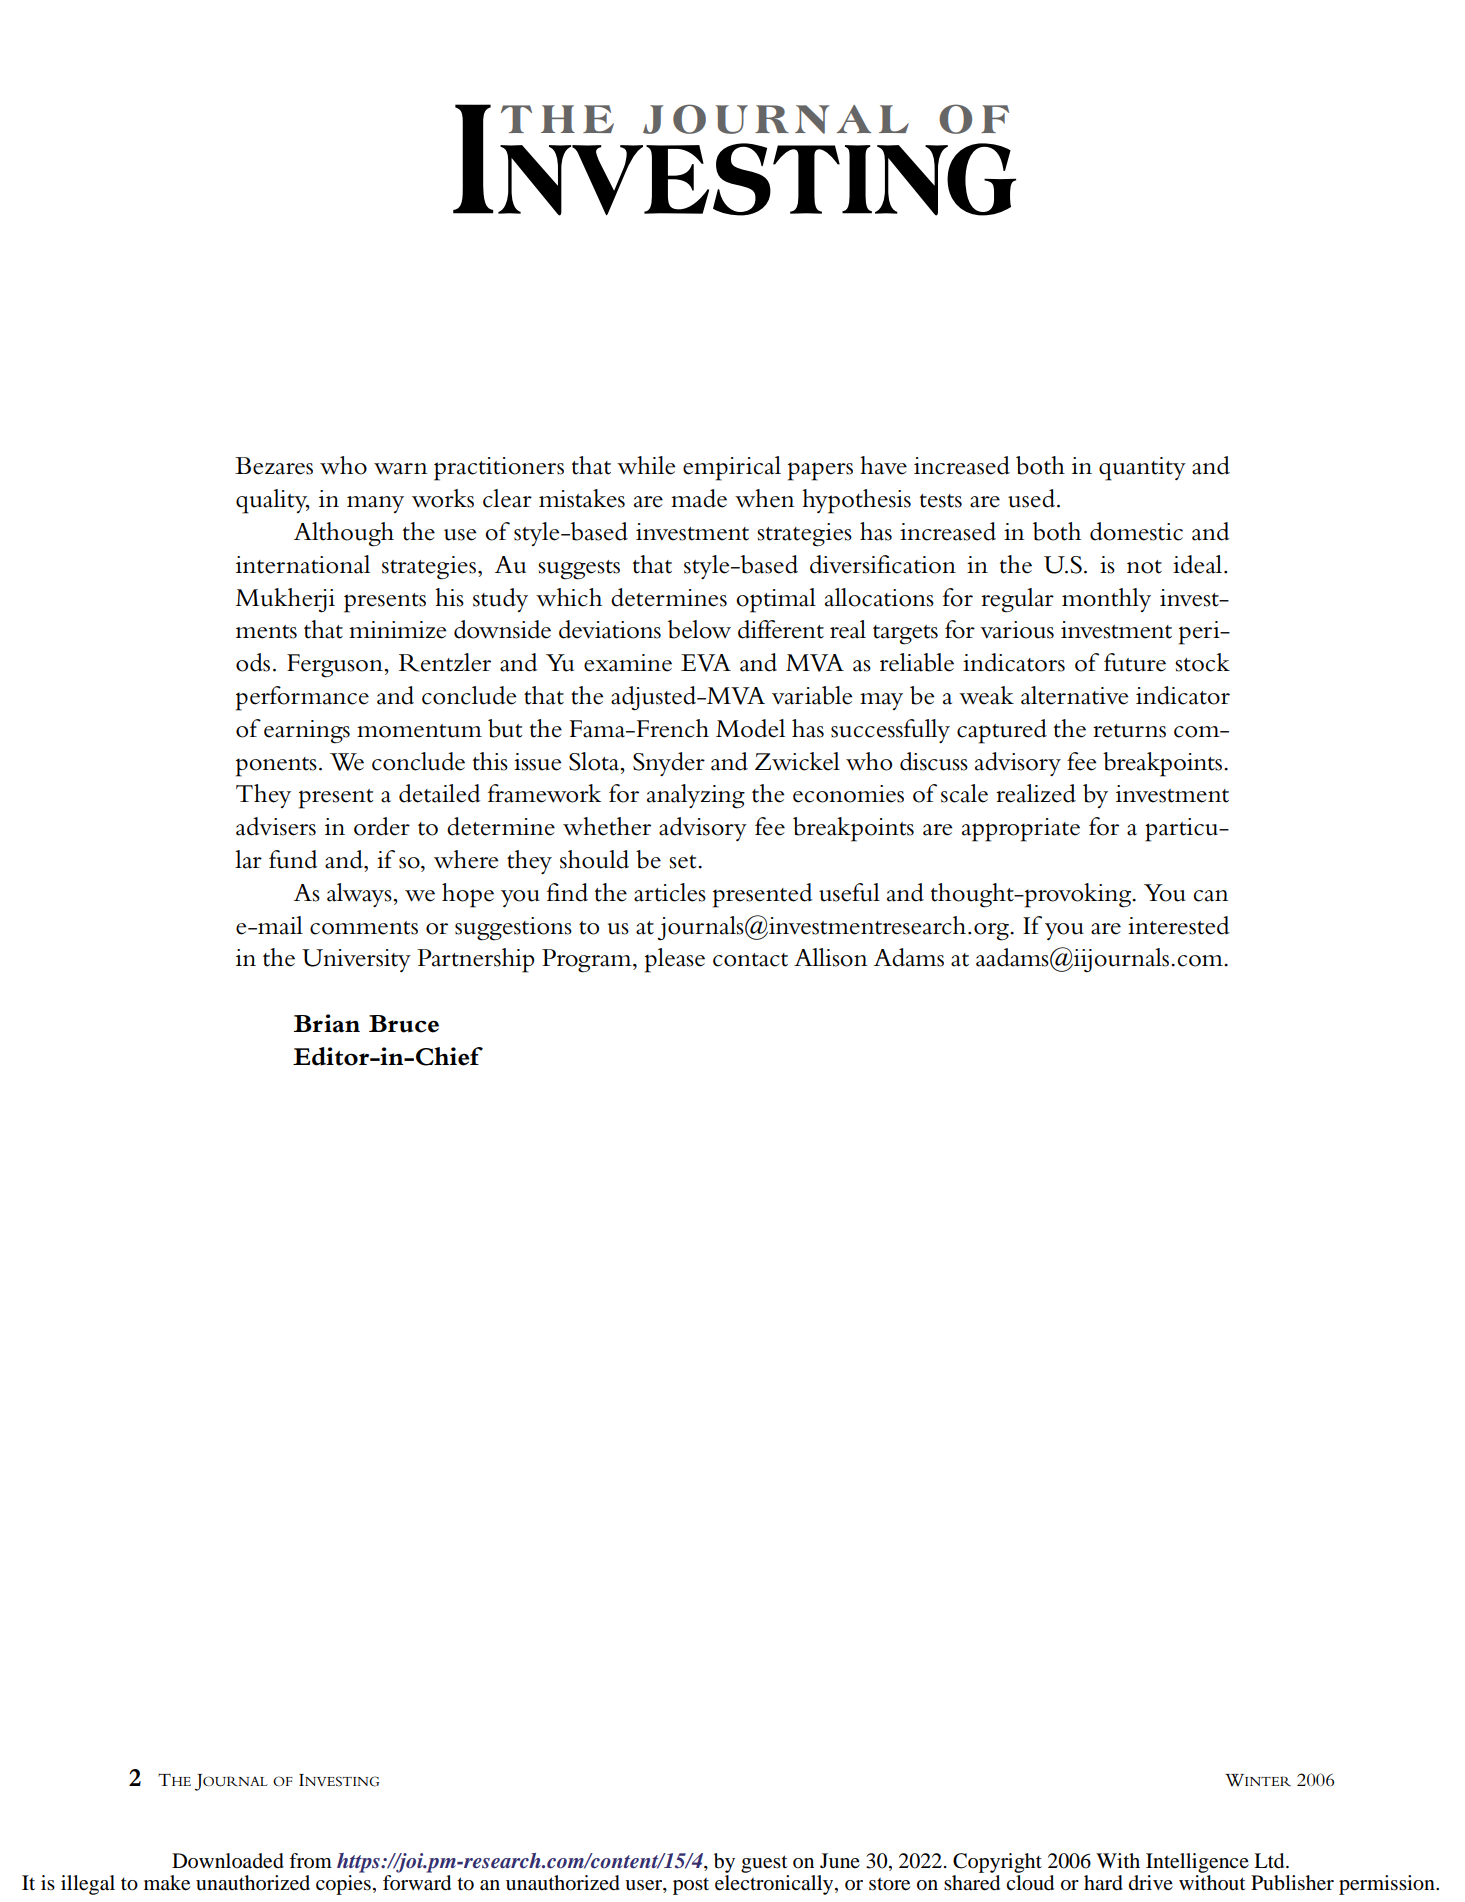 The image size is (1465, 1902). Describe the element at coordinates (327, 1023) in the screenshot. I see `Brian` at that location.
